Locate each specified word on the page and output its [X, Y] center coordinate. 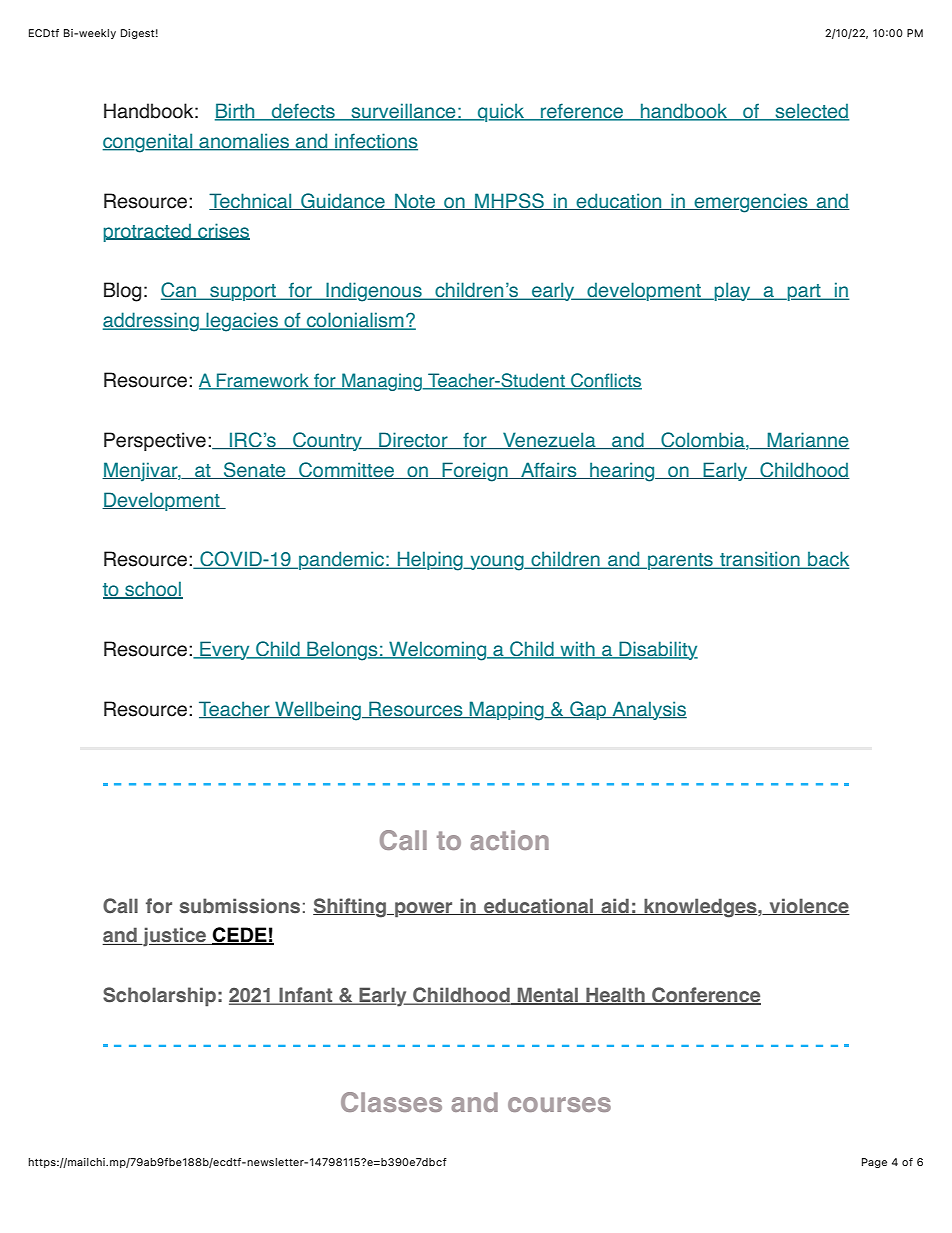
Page [874, 1163]
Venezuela [549, 441]
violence [808, 906]
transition [760, 560]
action [509, 840]
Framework [263, 381]
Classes [391, 1102]
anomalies [244, 142]
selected [811, 112]
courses [559, 1104]
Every [225, 650]
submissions [240, 906]
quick [501, 112]
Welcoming [438, 651]
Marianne [807, 441]
